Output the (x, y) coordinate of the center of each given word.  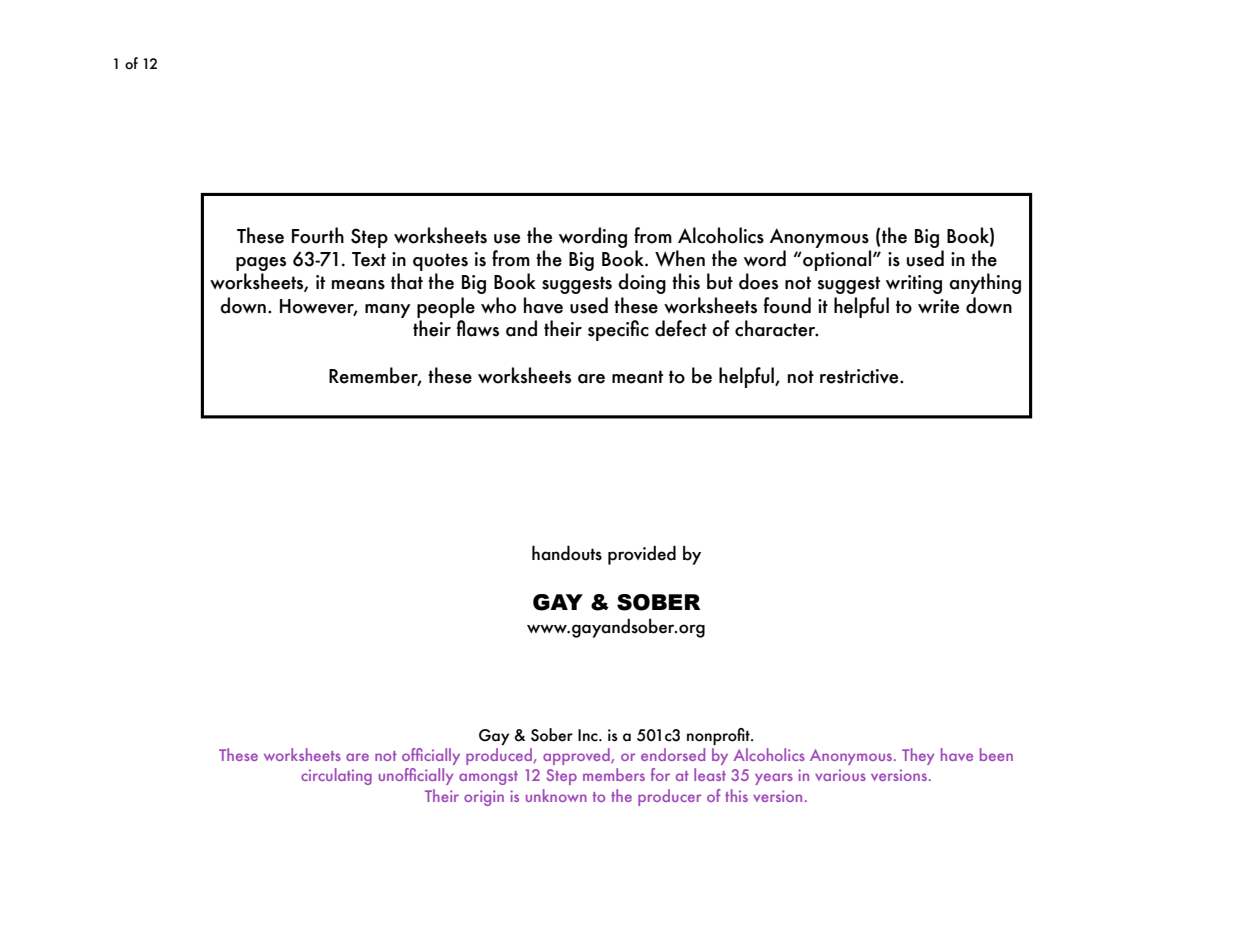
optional (836, 260)
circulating (336, 776)
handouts (567, 553)
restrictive (860, 376)
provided (642, 555)
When (680, 258)
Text (369, 259)
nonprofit (719, 736)
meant (637, 377)
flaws (478, 328)
